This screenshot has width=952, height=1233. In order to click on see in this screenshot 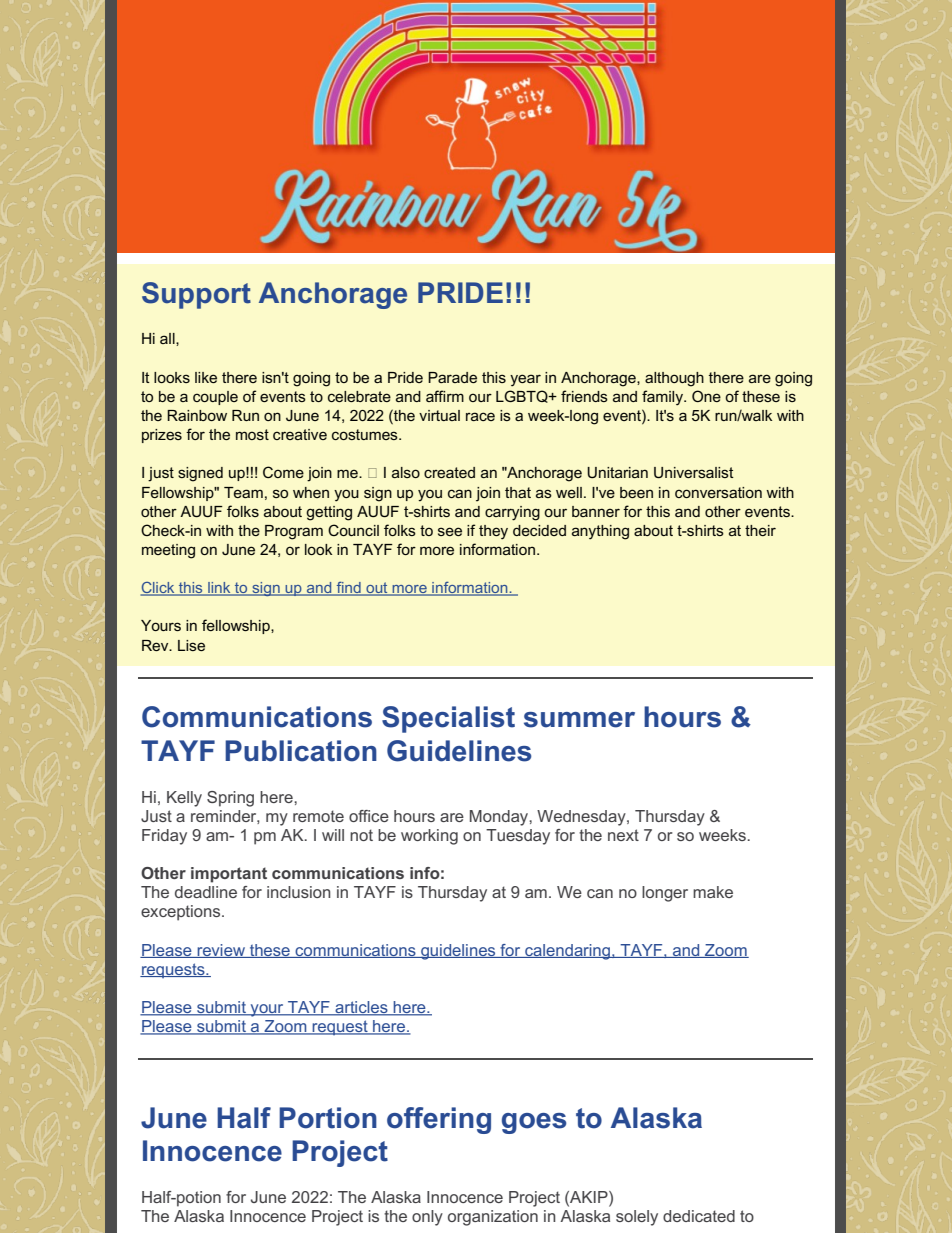, I will do `click(450, 531)`.
